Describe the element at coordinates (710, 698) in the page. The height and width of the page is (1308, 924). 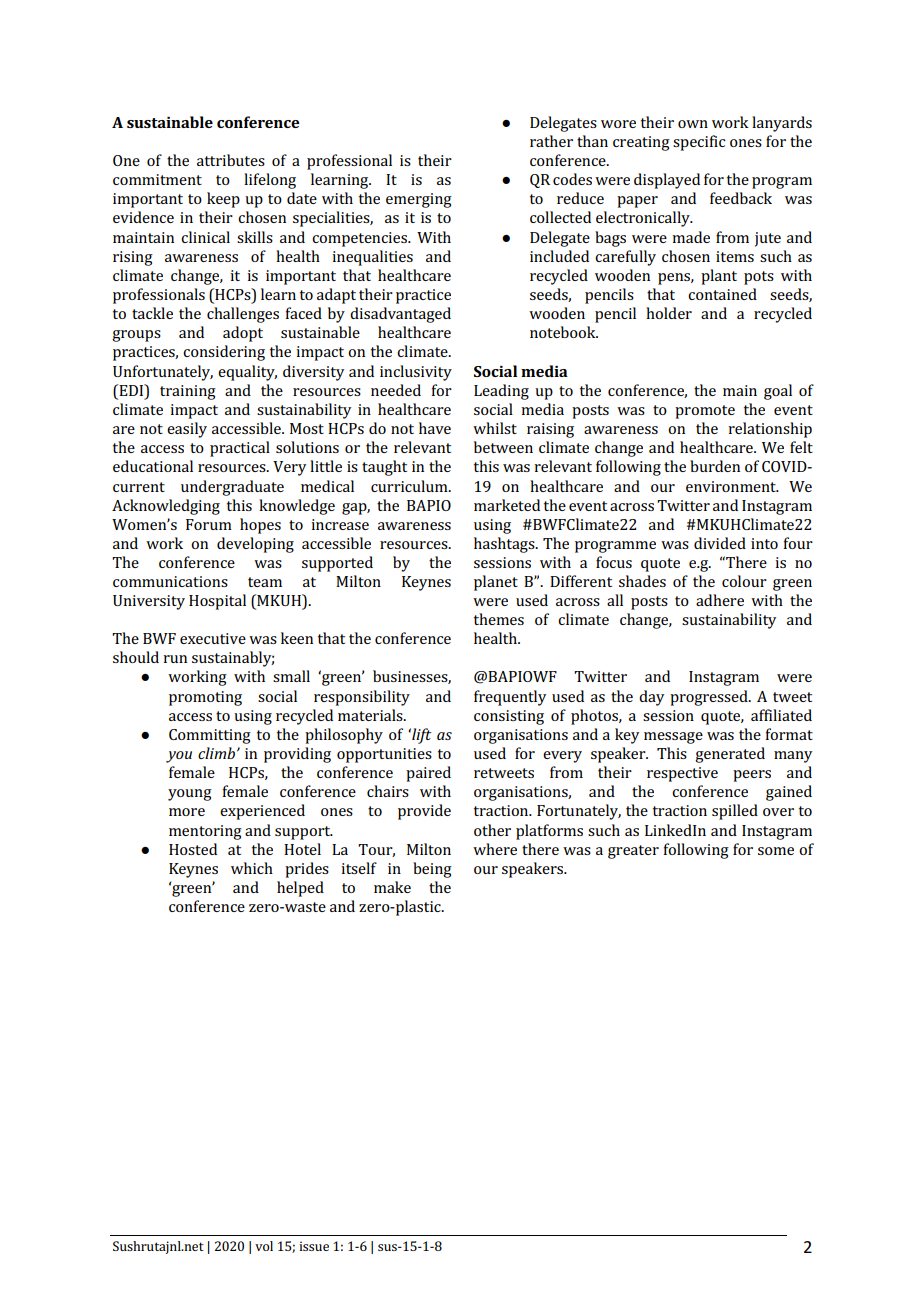
I see `progressed` at that location.
